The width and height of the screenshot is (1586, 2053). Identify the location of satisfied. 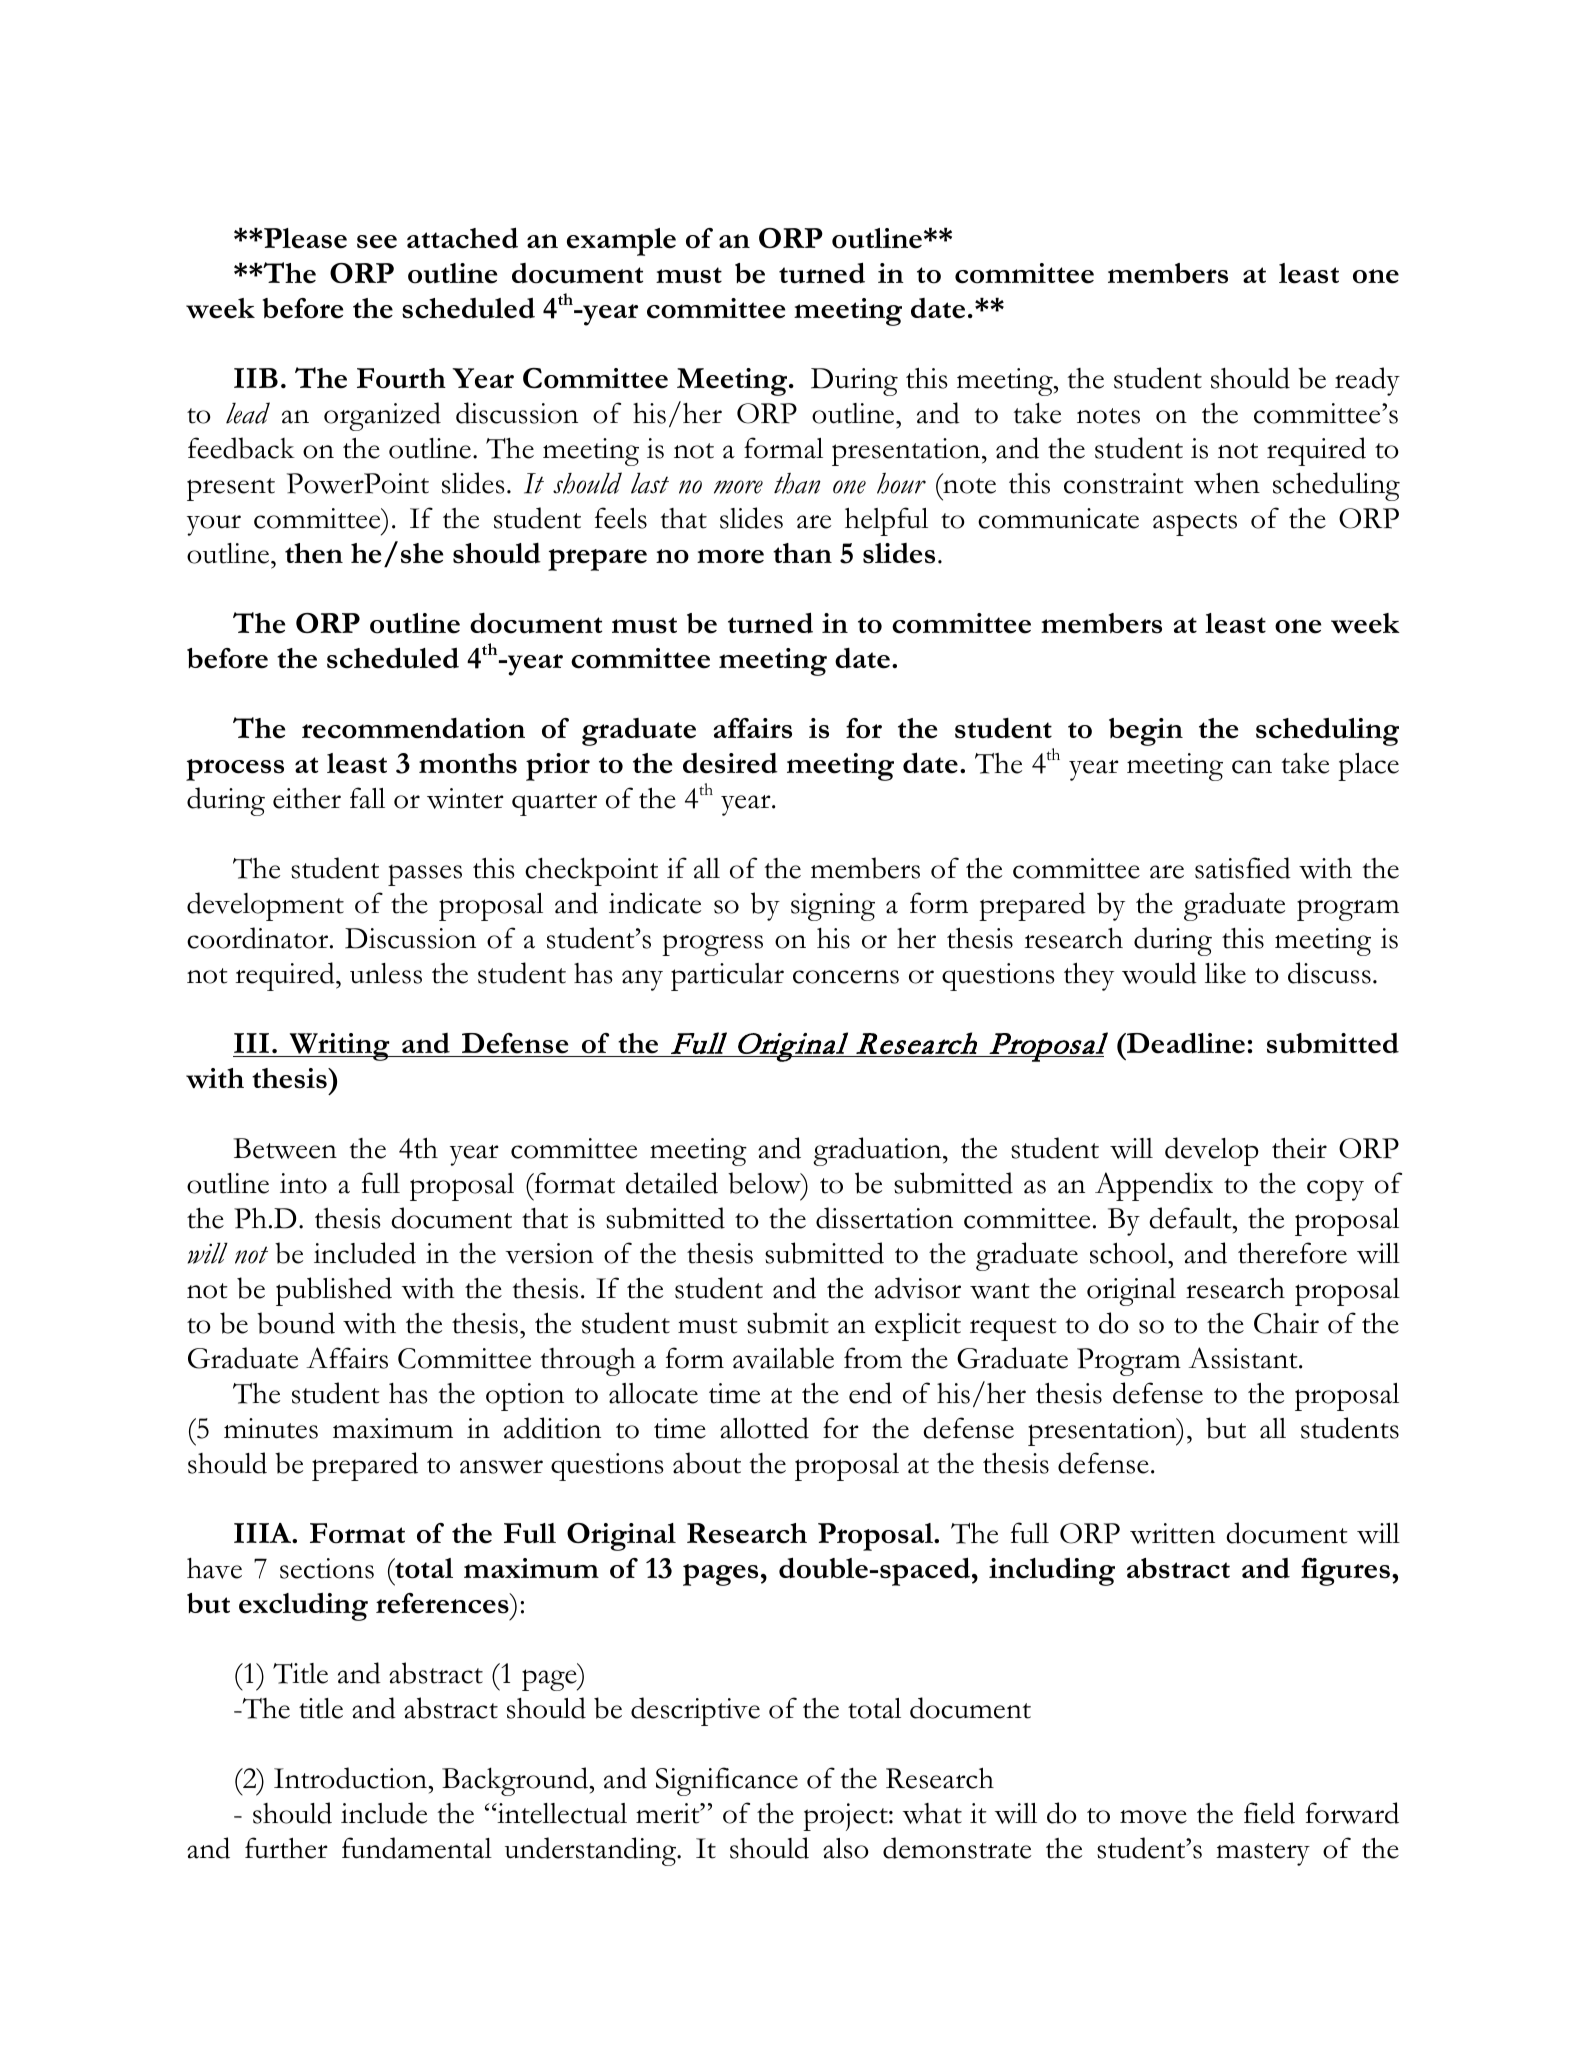
(1243, 868).
